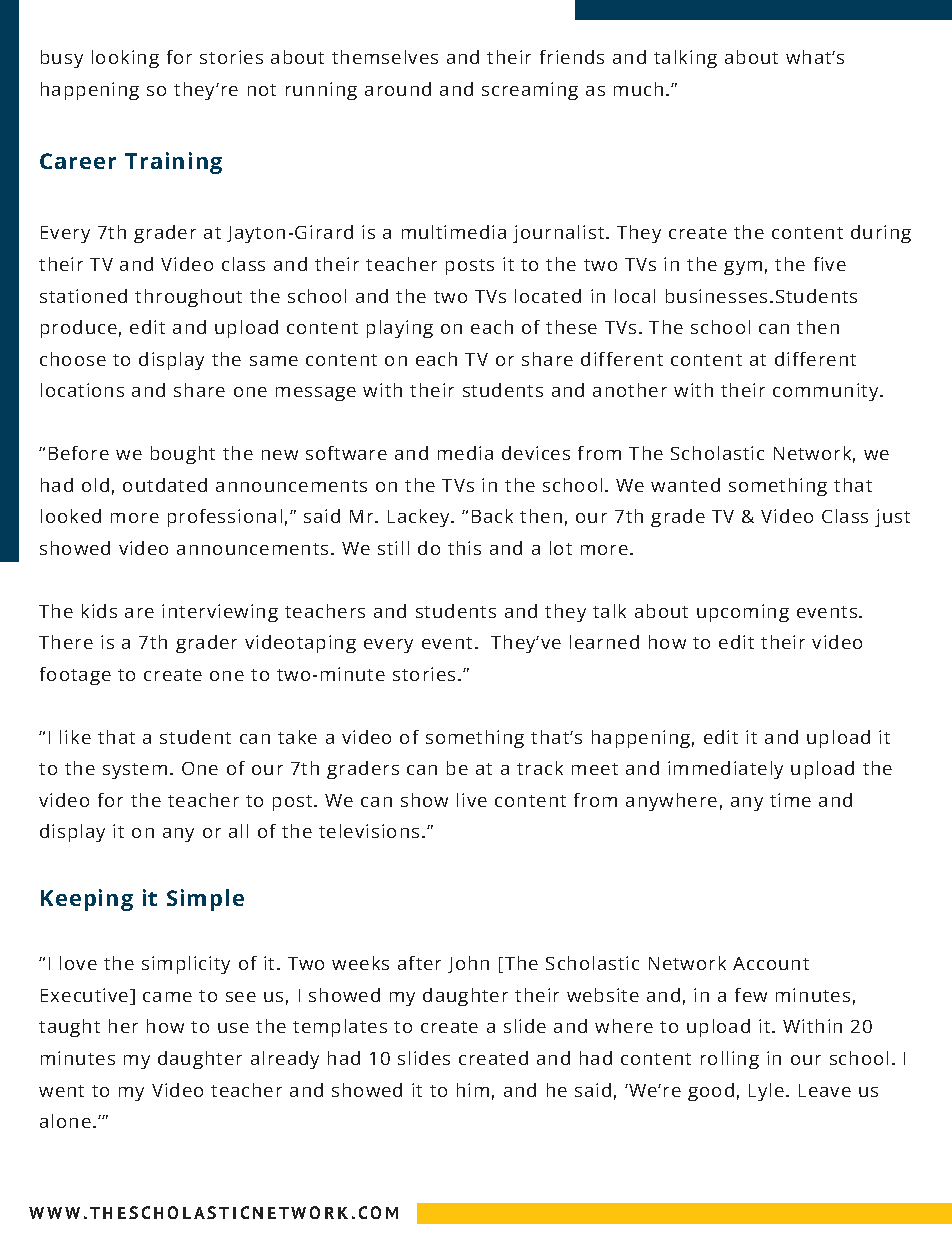 This document has height=1233, width=952. I want to click on bought, so click(183, 455).
